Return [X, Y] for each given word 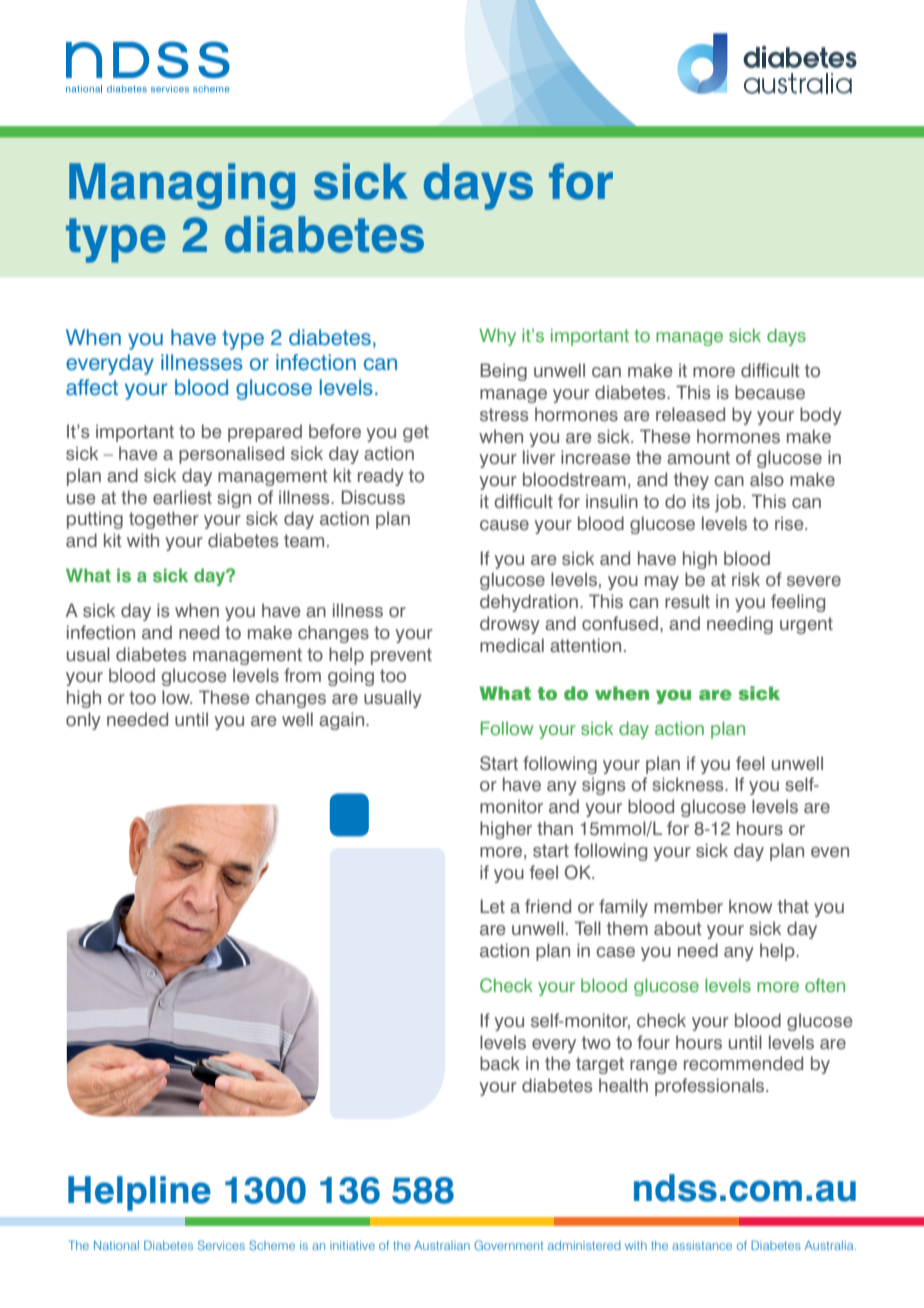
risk [746, 579]
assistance [702, 1245]
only [83, 721]
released [690, 414]
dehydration [529, 603]
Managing [182, 186]
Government [508, 1245]
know [750, 906]
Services [221, 1245]
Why [497, 337]
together [164, 520]
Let [492, 906]
